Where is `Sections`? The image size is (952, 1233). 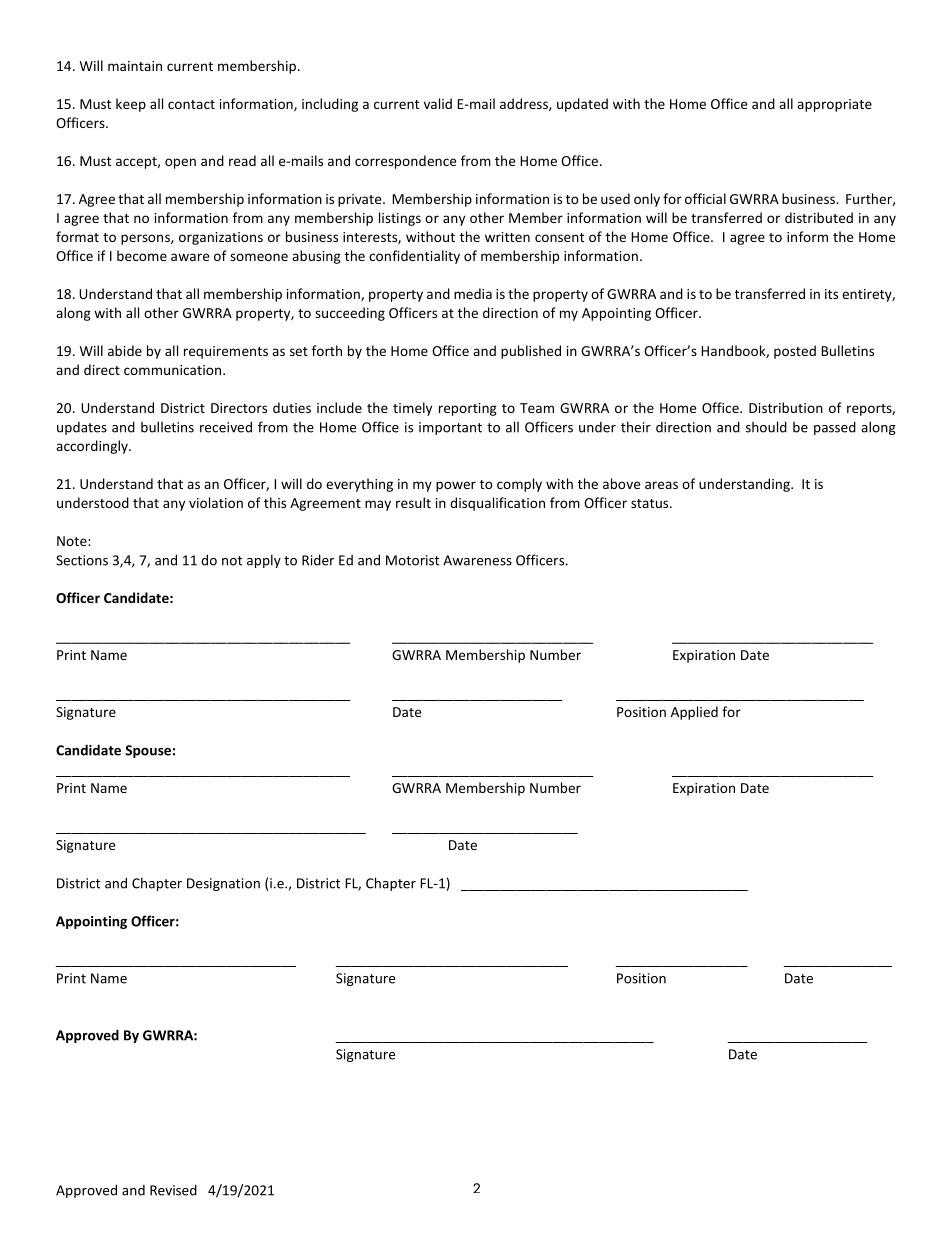 Sections is located at coordinates (82, 560).
